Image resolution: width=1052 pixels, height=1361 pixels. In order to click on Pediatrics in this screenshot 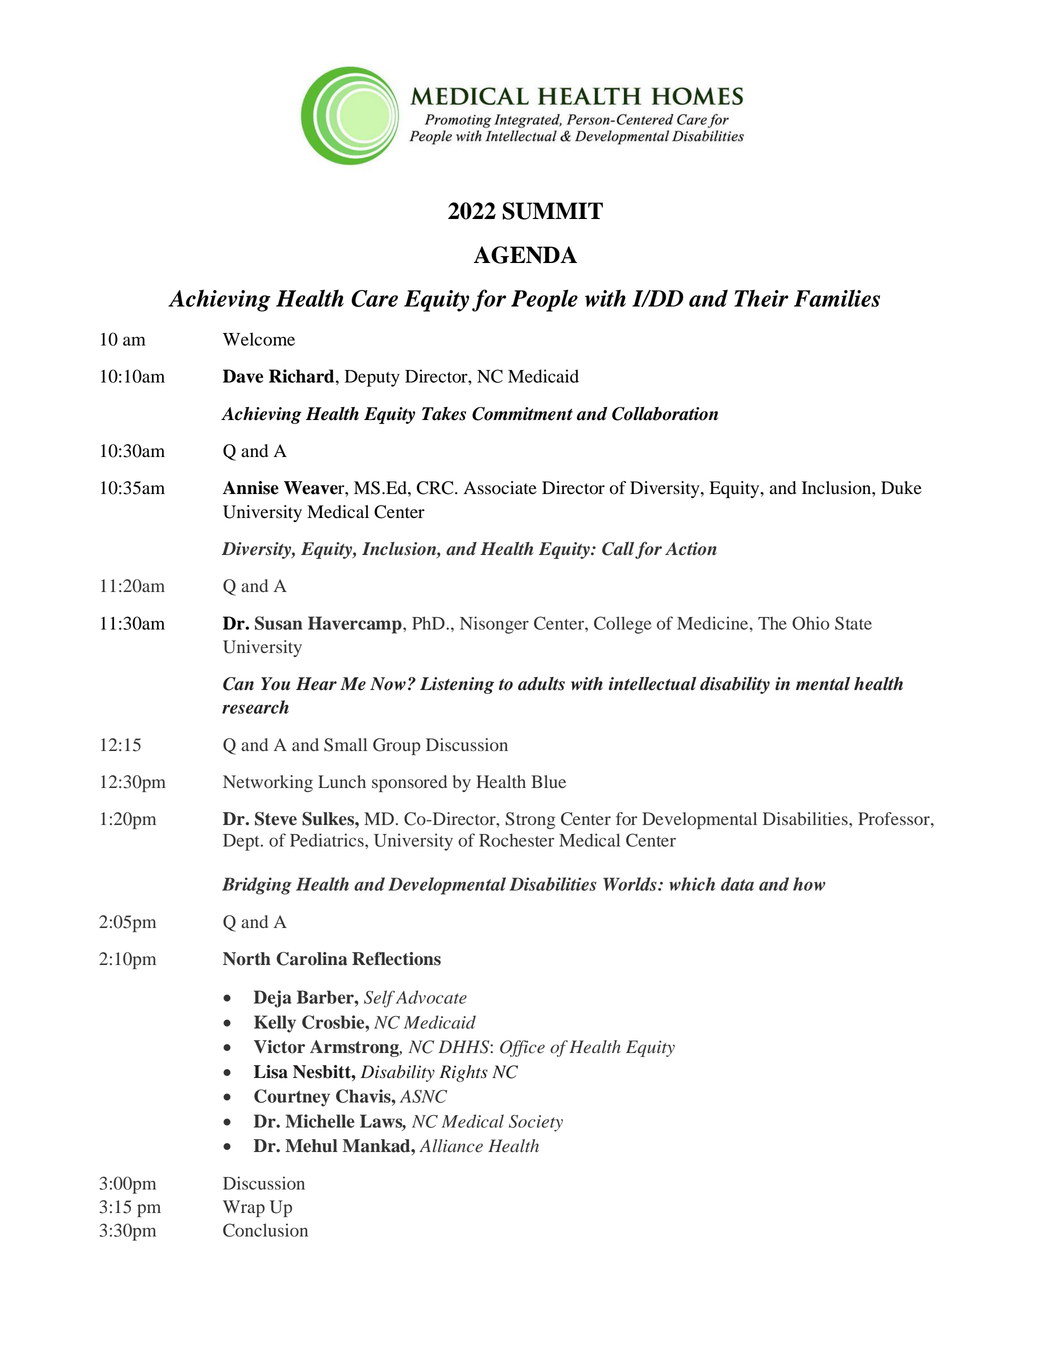, I will do `click(328, 840)`.
